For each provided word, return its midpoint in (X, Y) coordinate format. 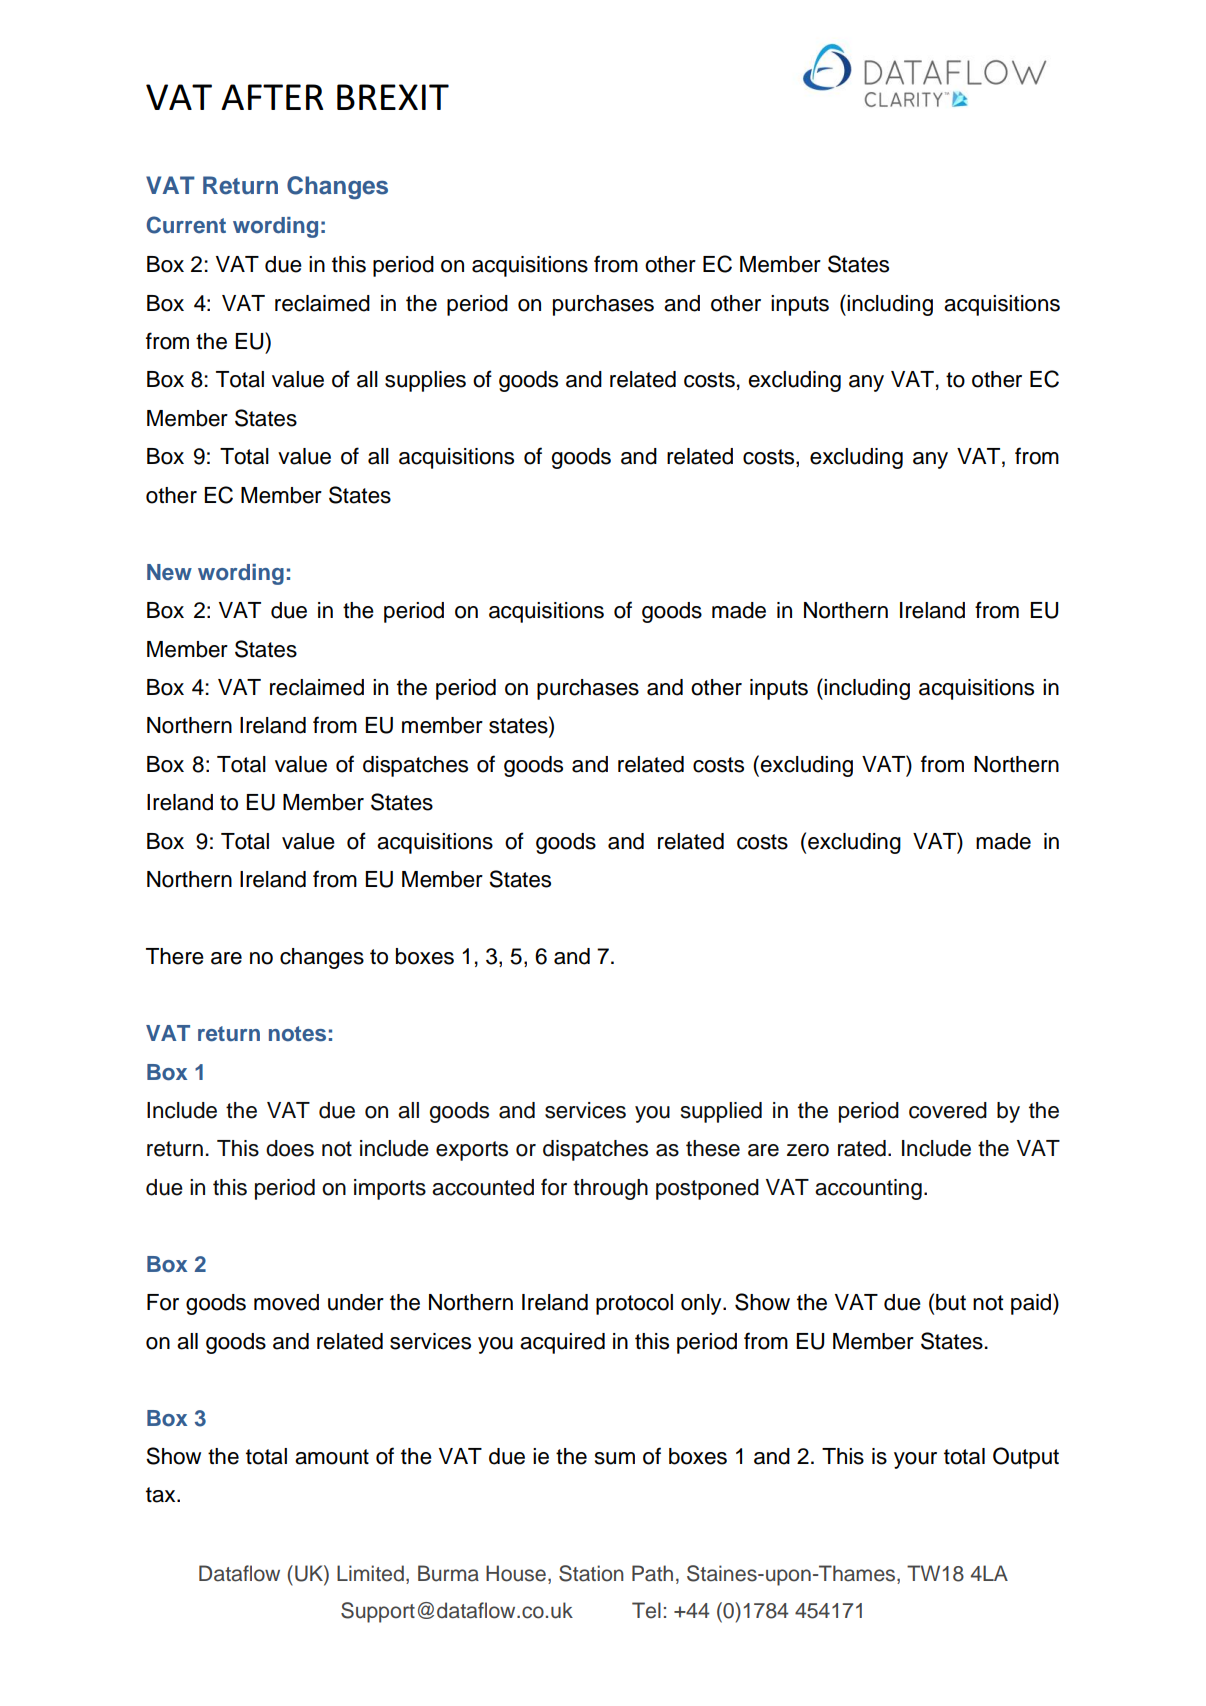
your (915, 1460)
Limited (370, 1573)
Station (591, 1573)
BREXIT (393, 97)
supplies (425, 381)
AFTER (272, 97)
